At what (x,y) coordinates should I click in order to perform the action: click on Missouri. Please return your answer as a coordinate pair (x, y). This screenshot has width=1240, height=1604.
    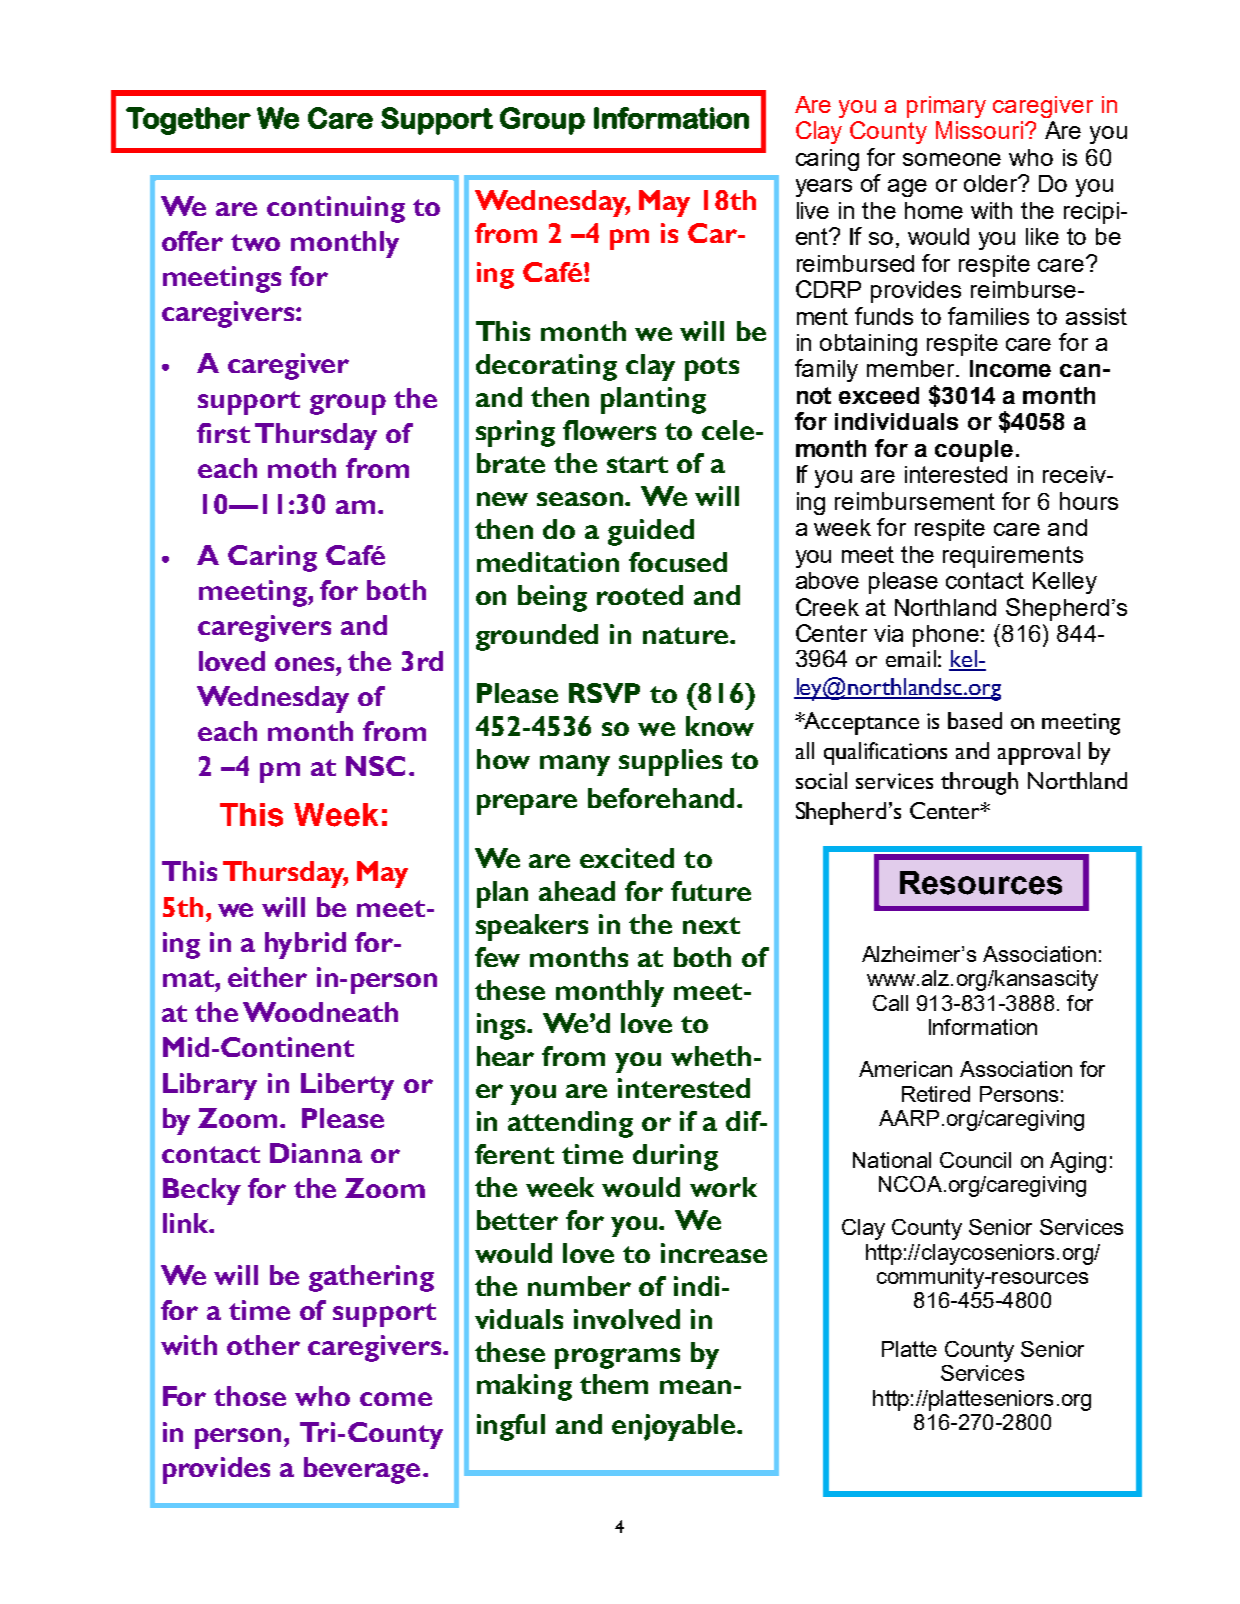
    Looking at the image, I should click on (979, 130).
